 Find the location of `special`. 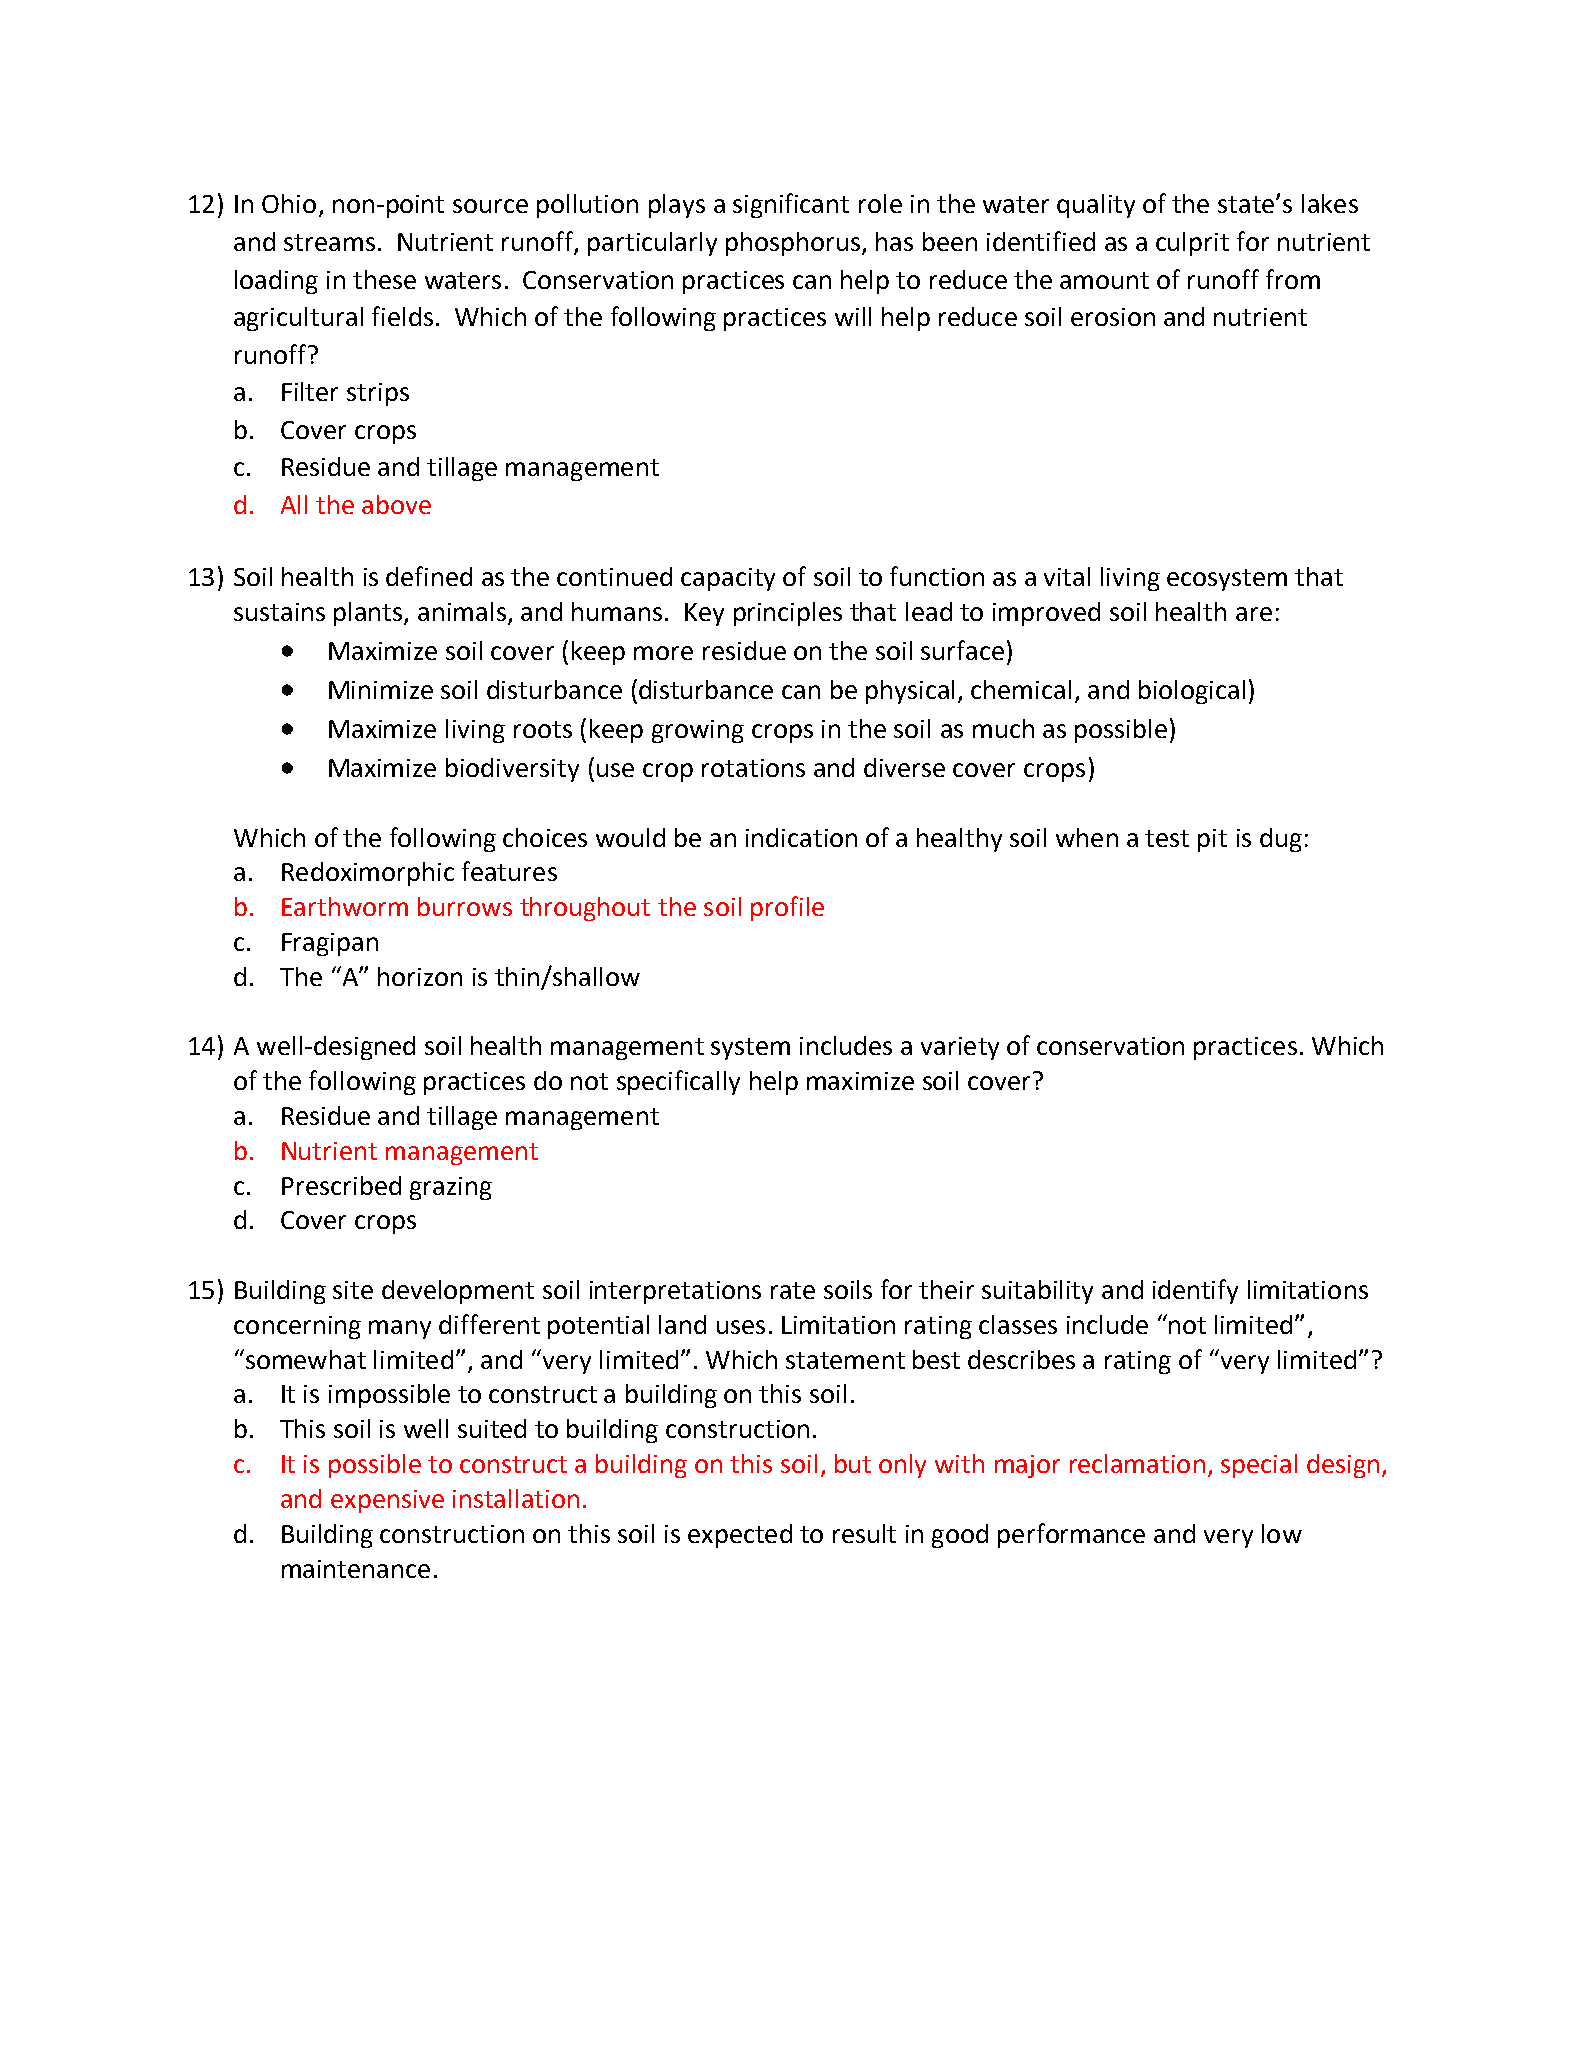

special is located at coordinates (1259, 1466).
